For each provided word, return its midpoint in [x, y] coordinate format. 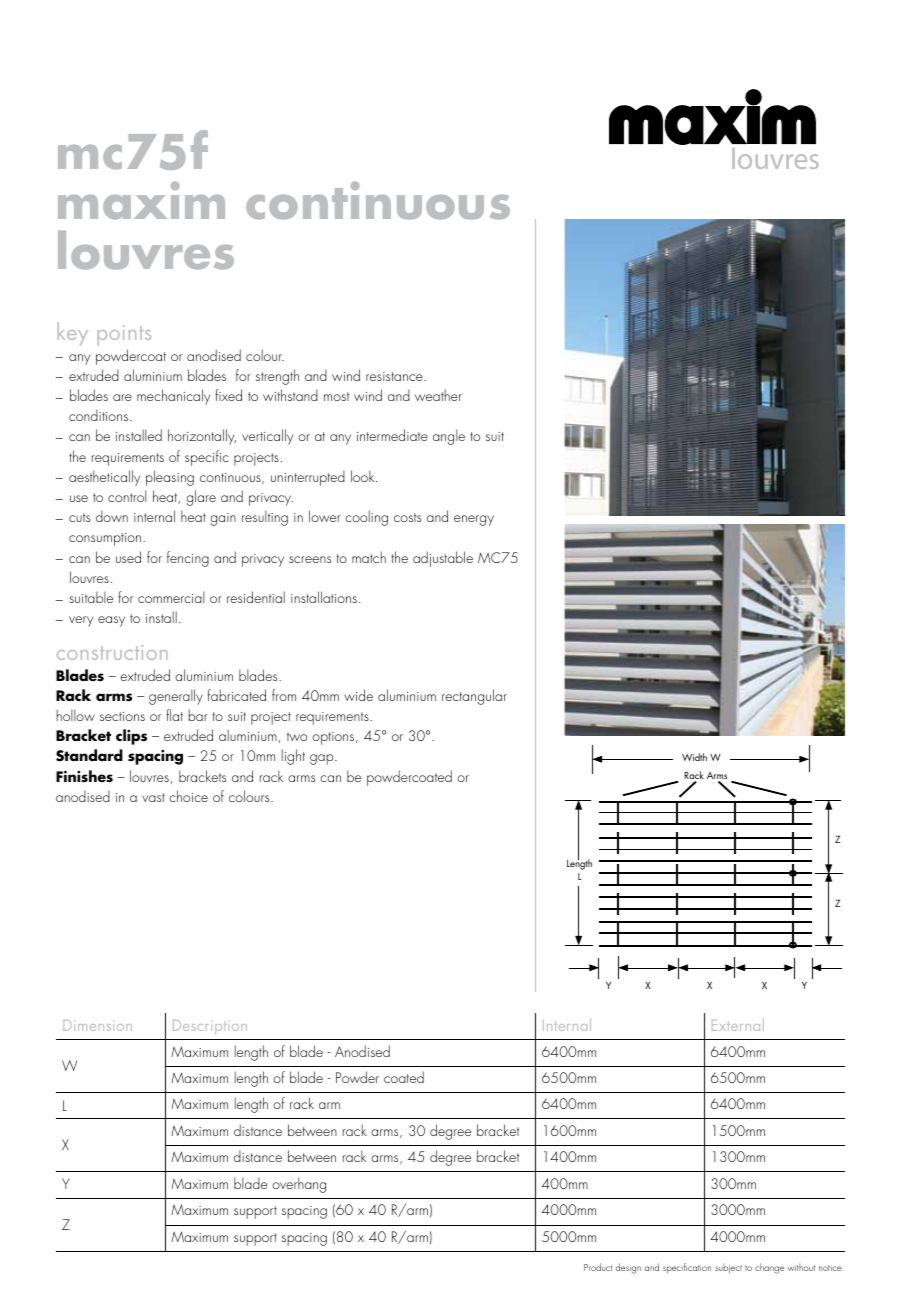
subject [728, 1268]
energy [474, 520]
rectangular [474, 697]
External [738, 1025]
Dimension [97, 1025]
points [124, 335]
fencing [188, 559]
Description [210, 1027]
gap [323, 759]
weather [438, 395]
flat [174, 715]
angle [449, 437]
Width [694, 757]
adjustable [443, 559]
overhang [299, 1185]
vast [153, 797]
